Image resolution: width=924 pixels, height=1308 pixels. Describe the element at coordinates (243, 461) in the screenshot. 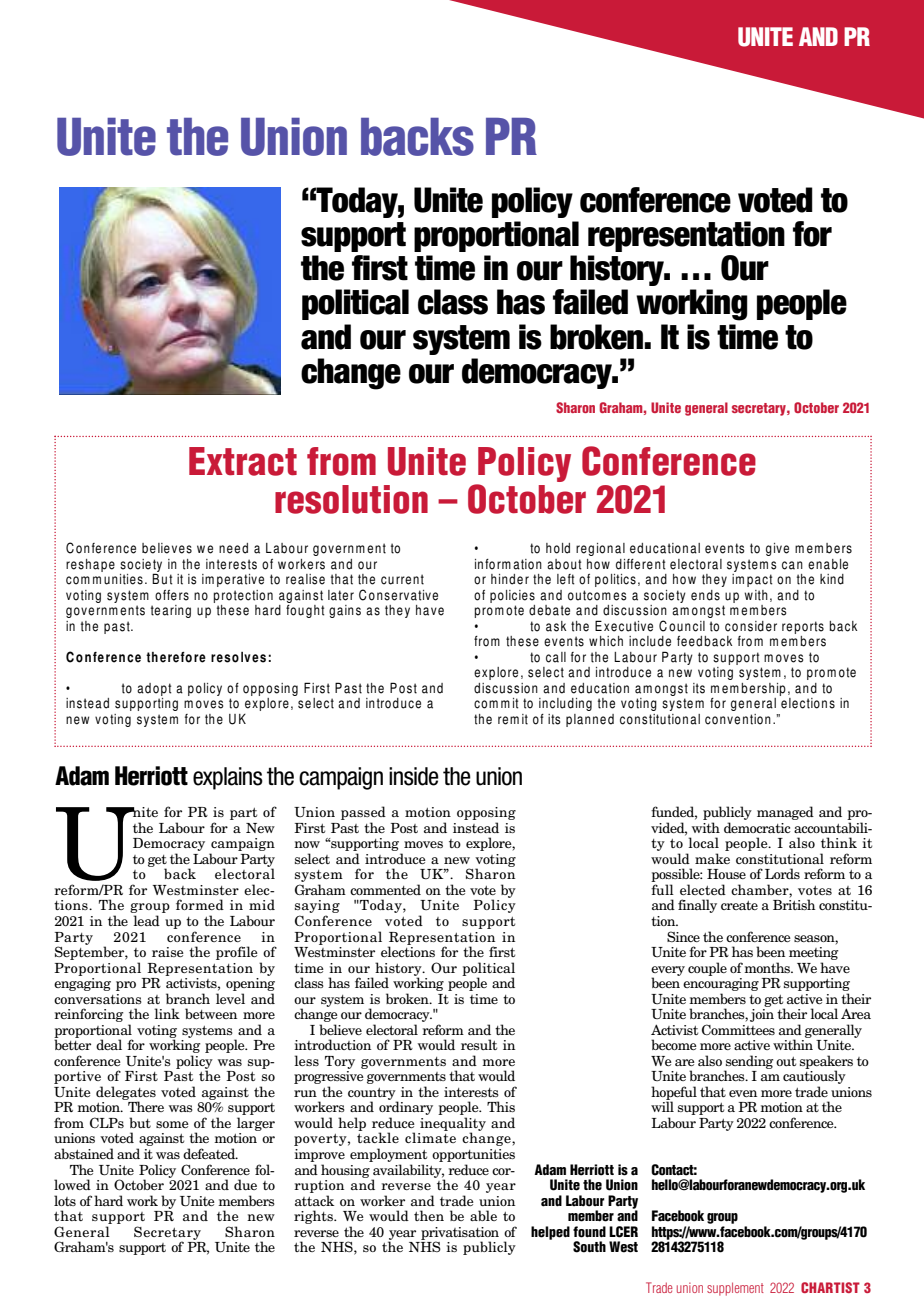

I see `Extract` at that location.
